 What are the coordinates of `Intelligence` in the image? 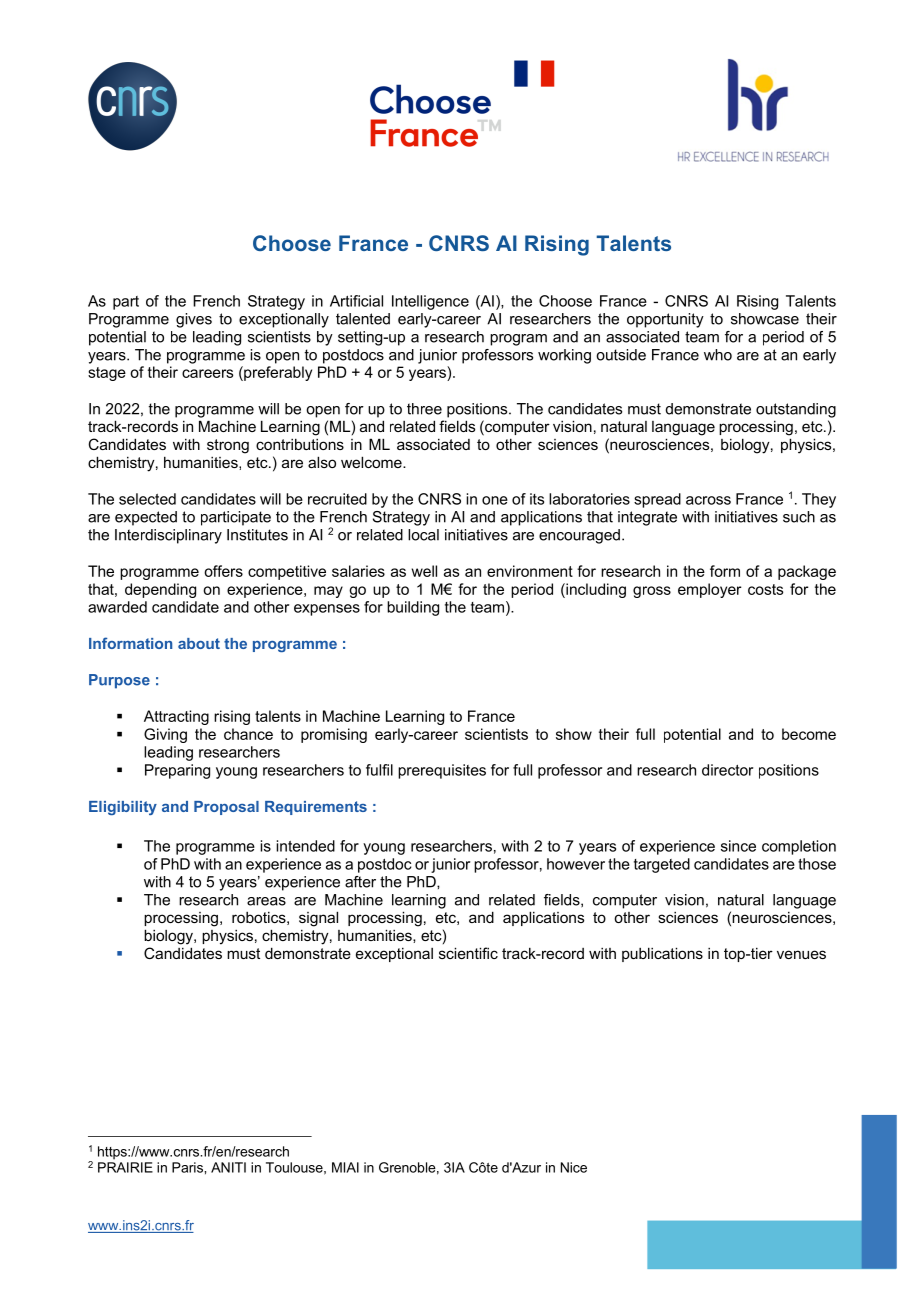 It's located at (430, 302).
